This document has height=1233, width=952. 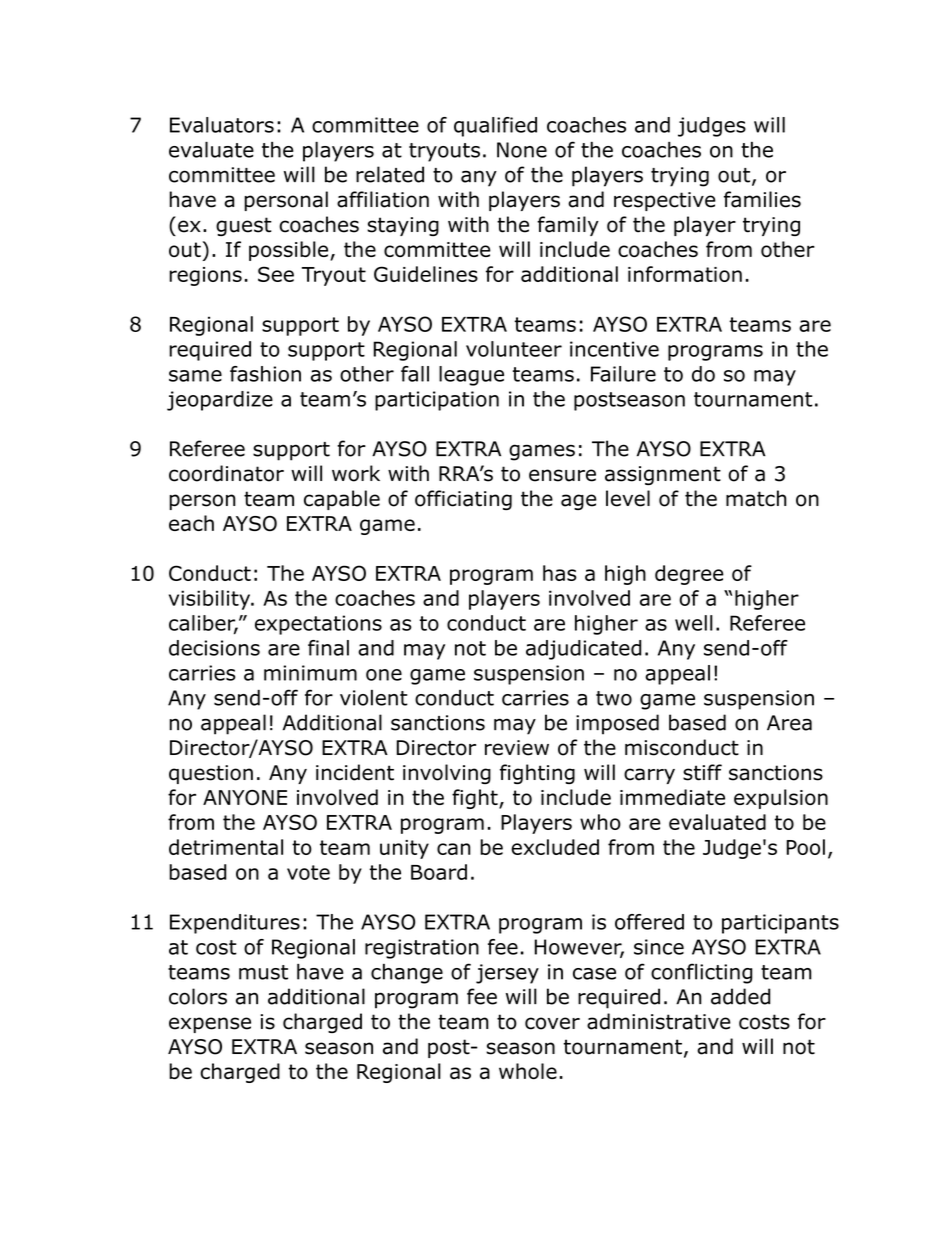 I want to click on can, so click(x=454, y=849).
